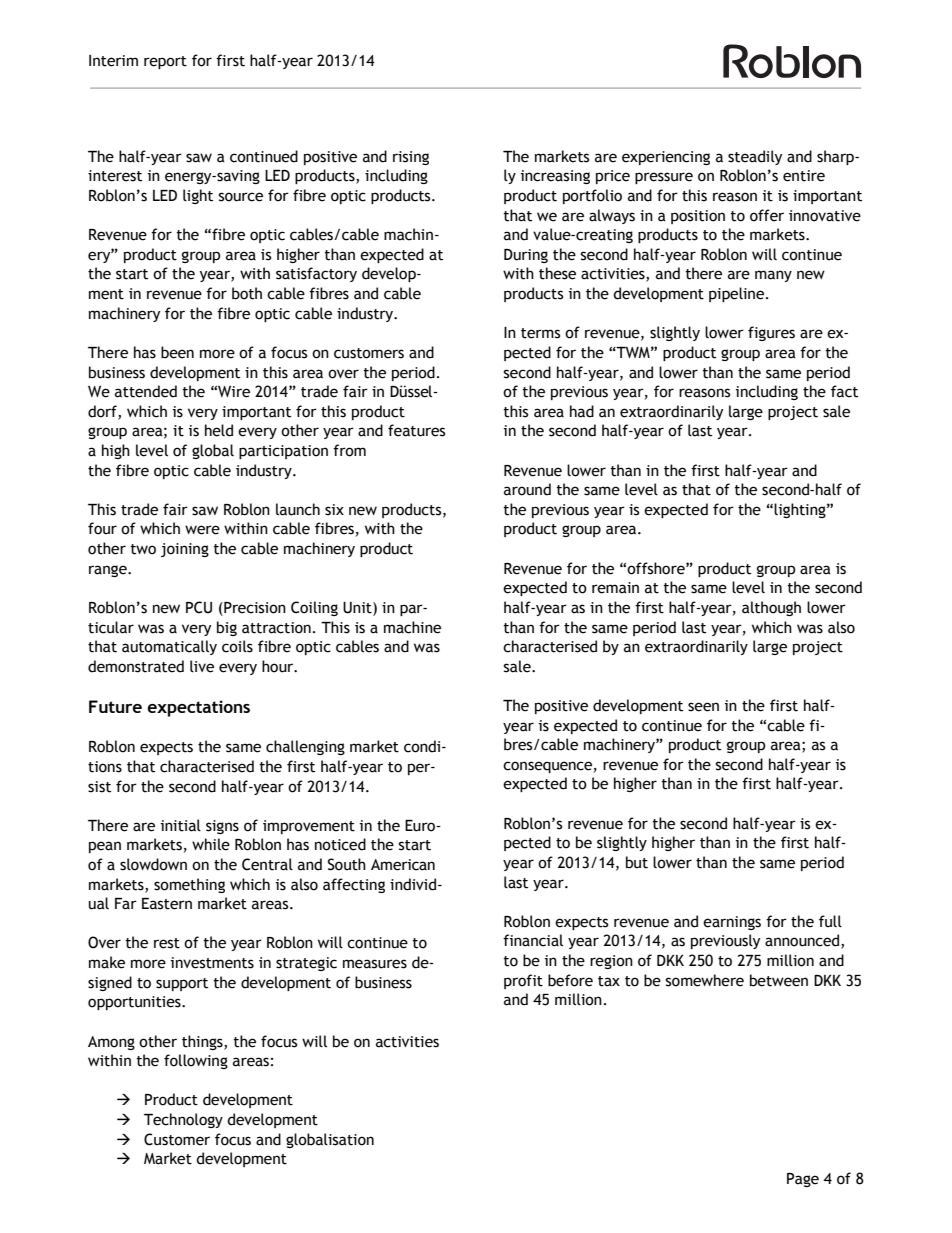  I want to click on Page, so click(803, 1180).
